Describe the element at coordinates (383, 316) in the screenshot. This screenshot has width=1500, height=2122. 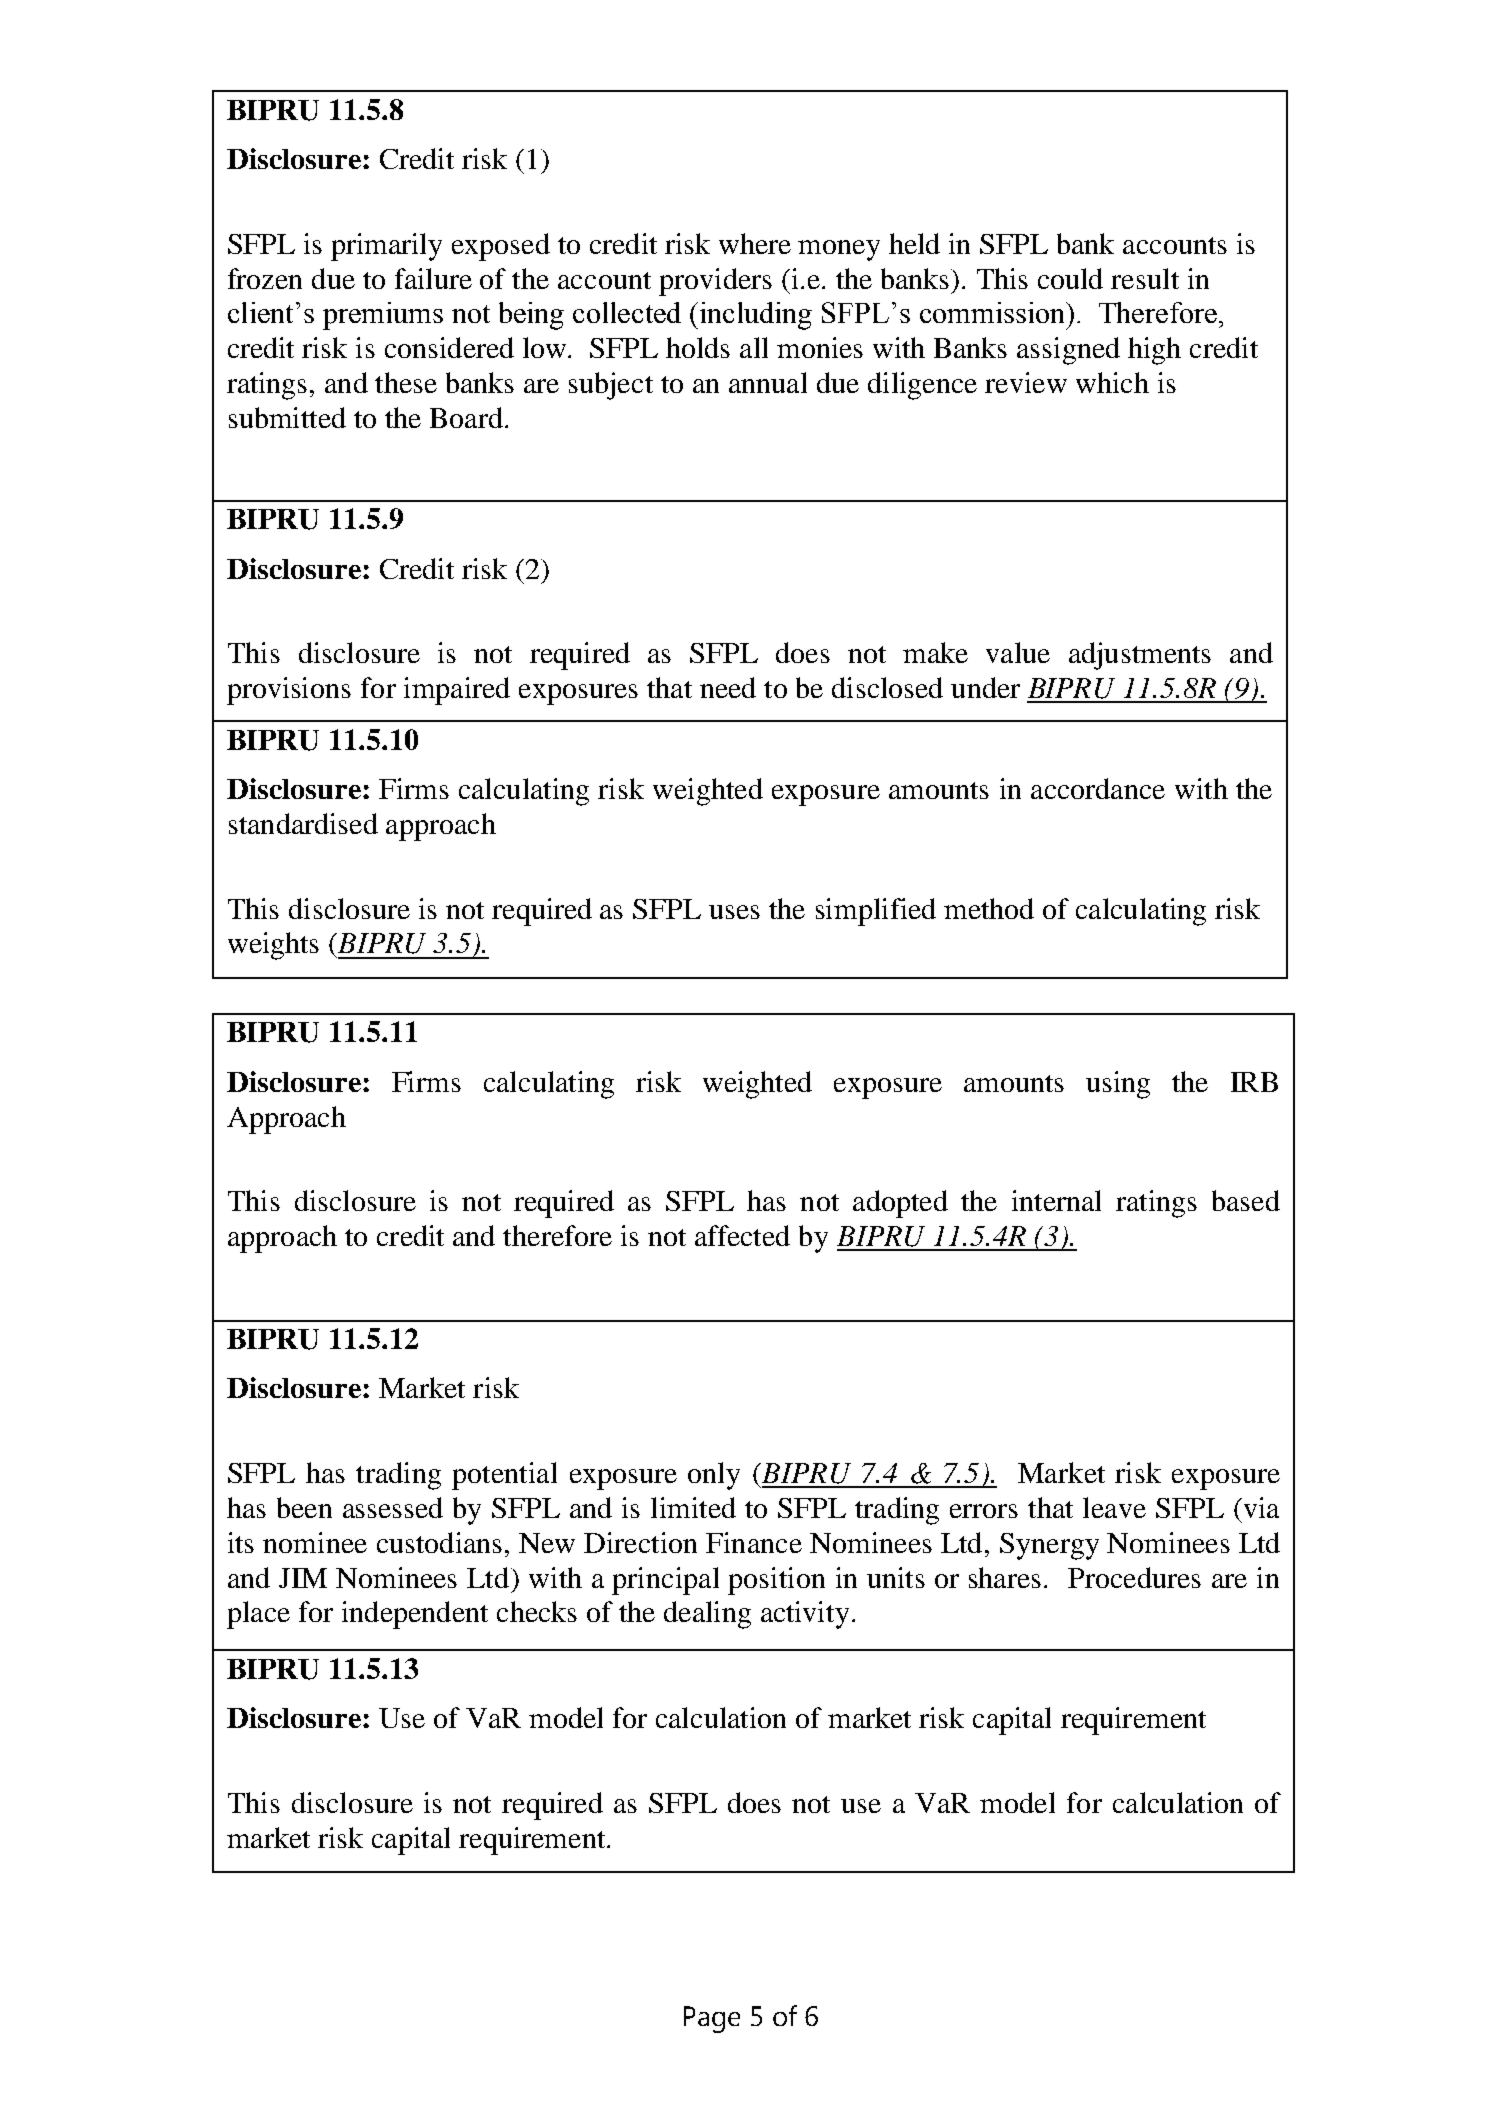
I see `premiums` at that location.
